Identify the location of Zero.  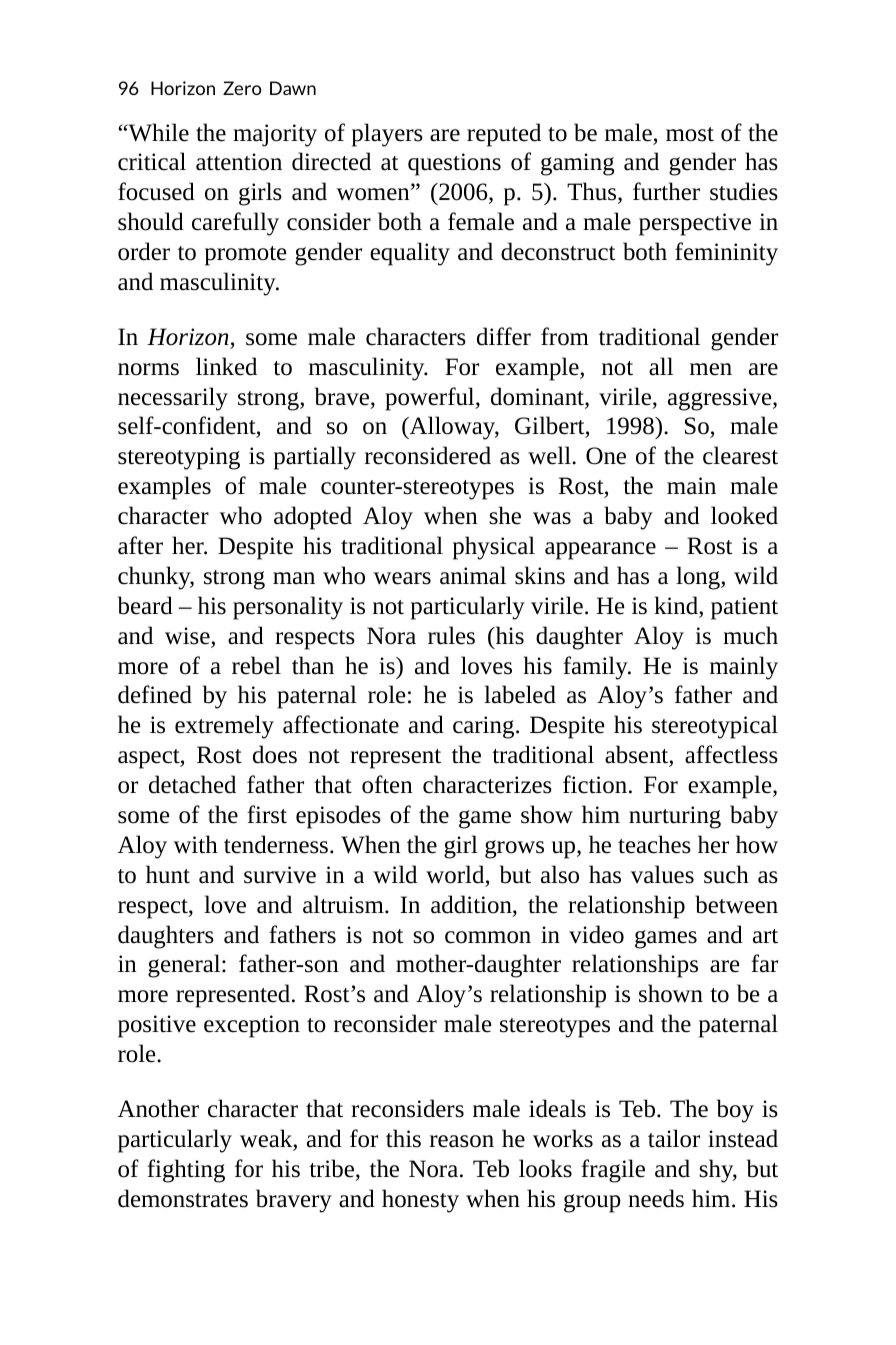
(242, 88).
